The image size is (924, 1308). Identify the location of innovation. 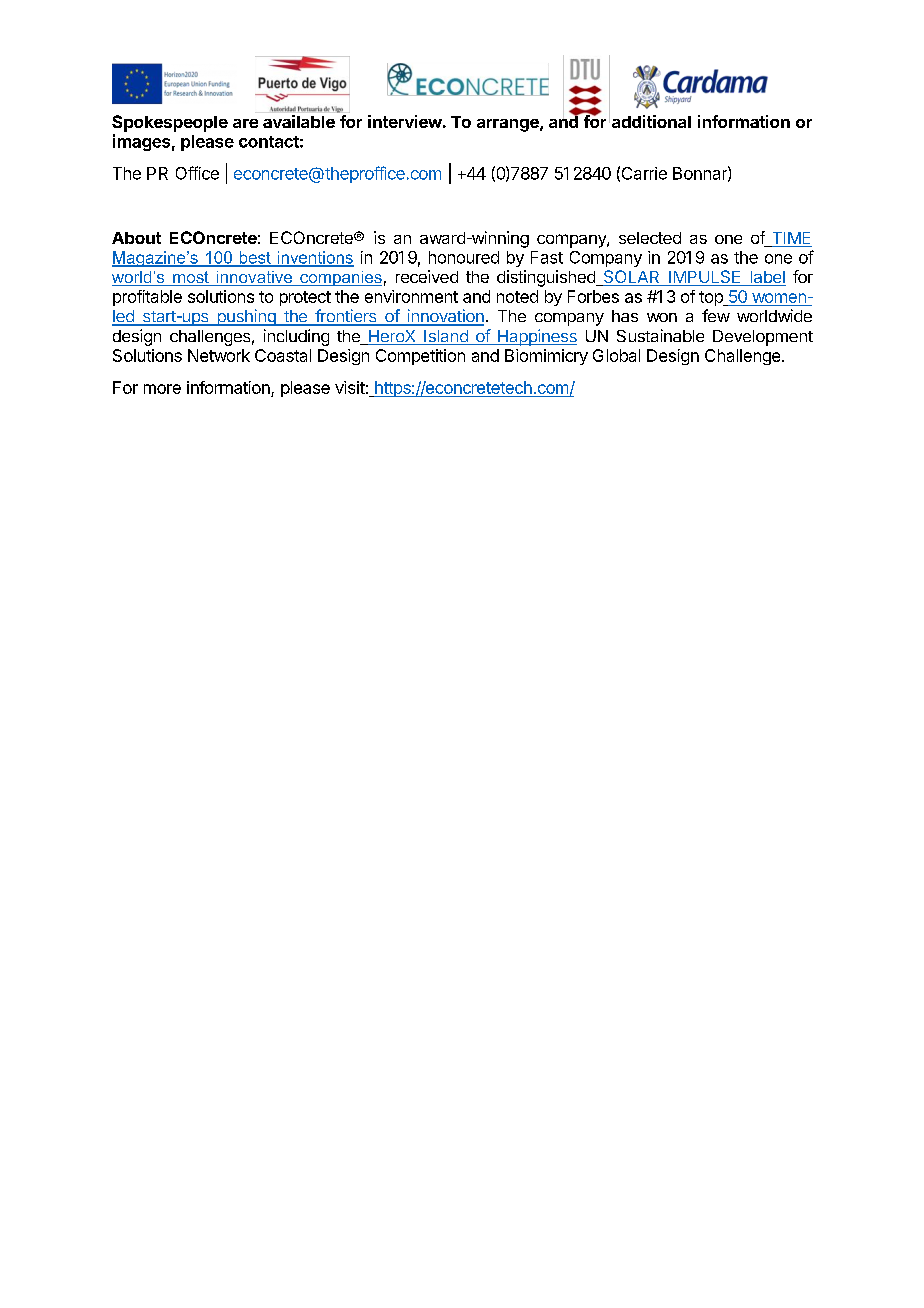
(444, 317).
